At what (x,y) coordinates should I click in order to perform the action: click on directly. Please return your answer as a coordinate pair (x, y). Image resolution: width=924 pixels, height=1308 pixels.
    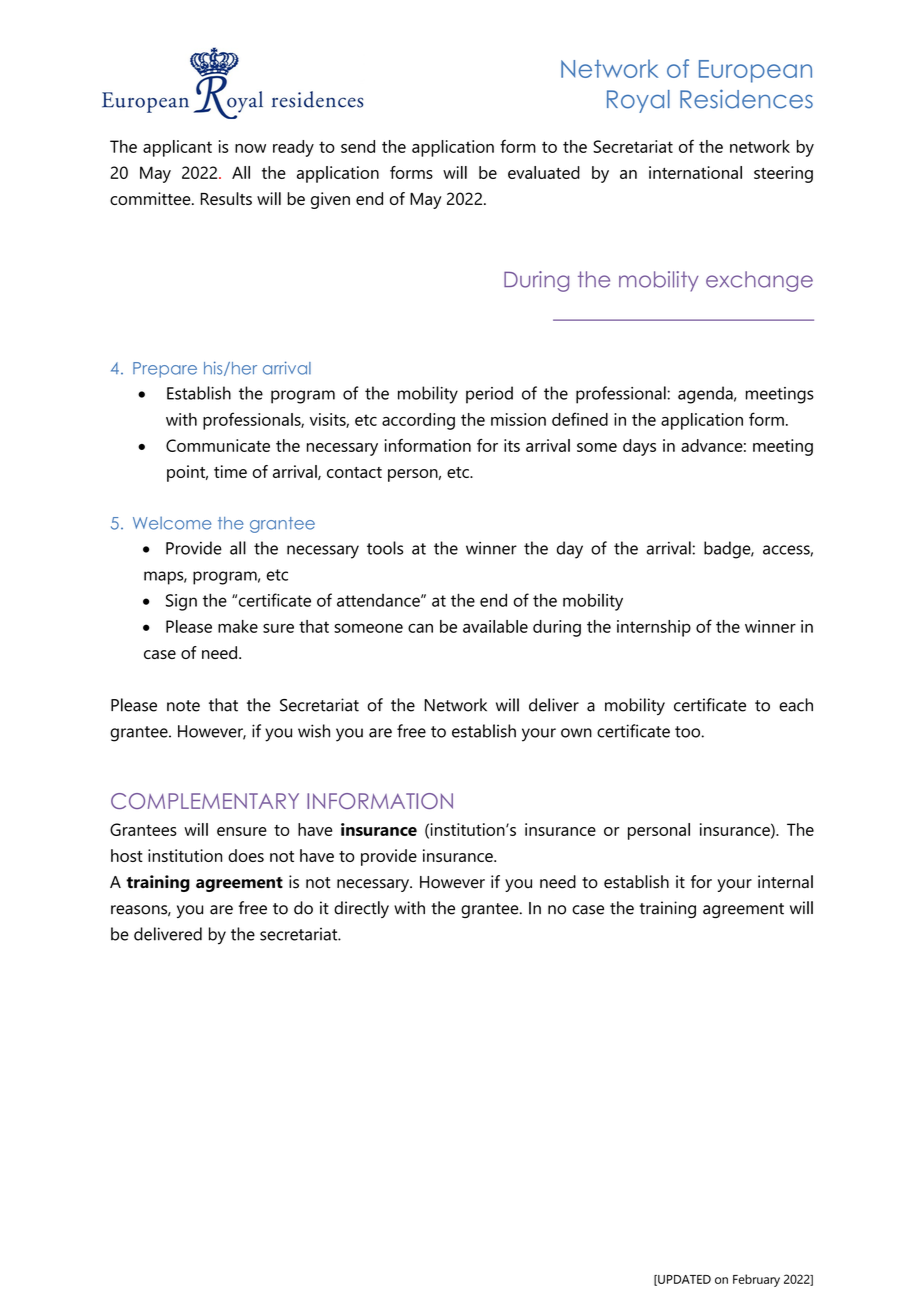
    Looking at the image, I should click on (361, 909).
